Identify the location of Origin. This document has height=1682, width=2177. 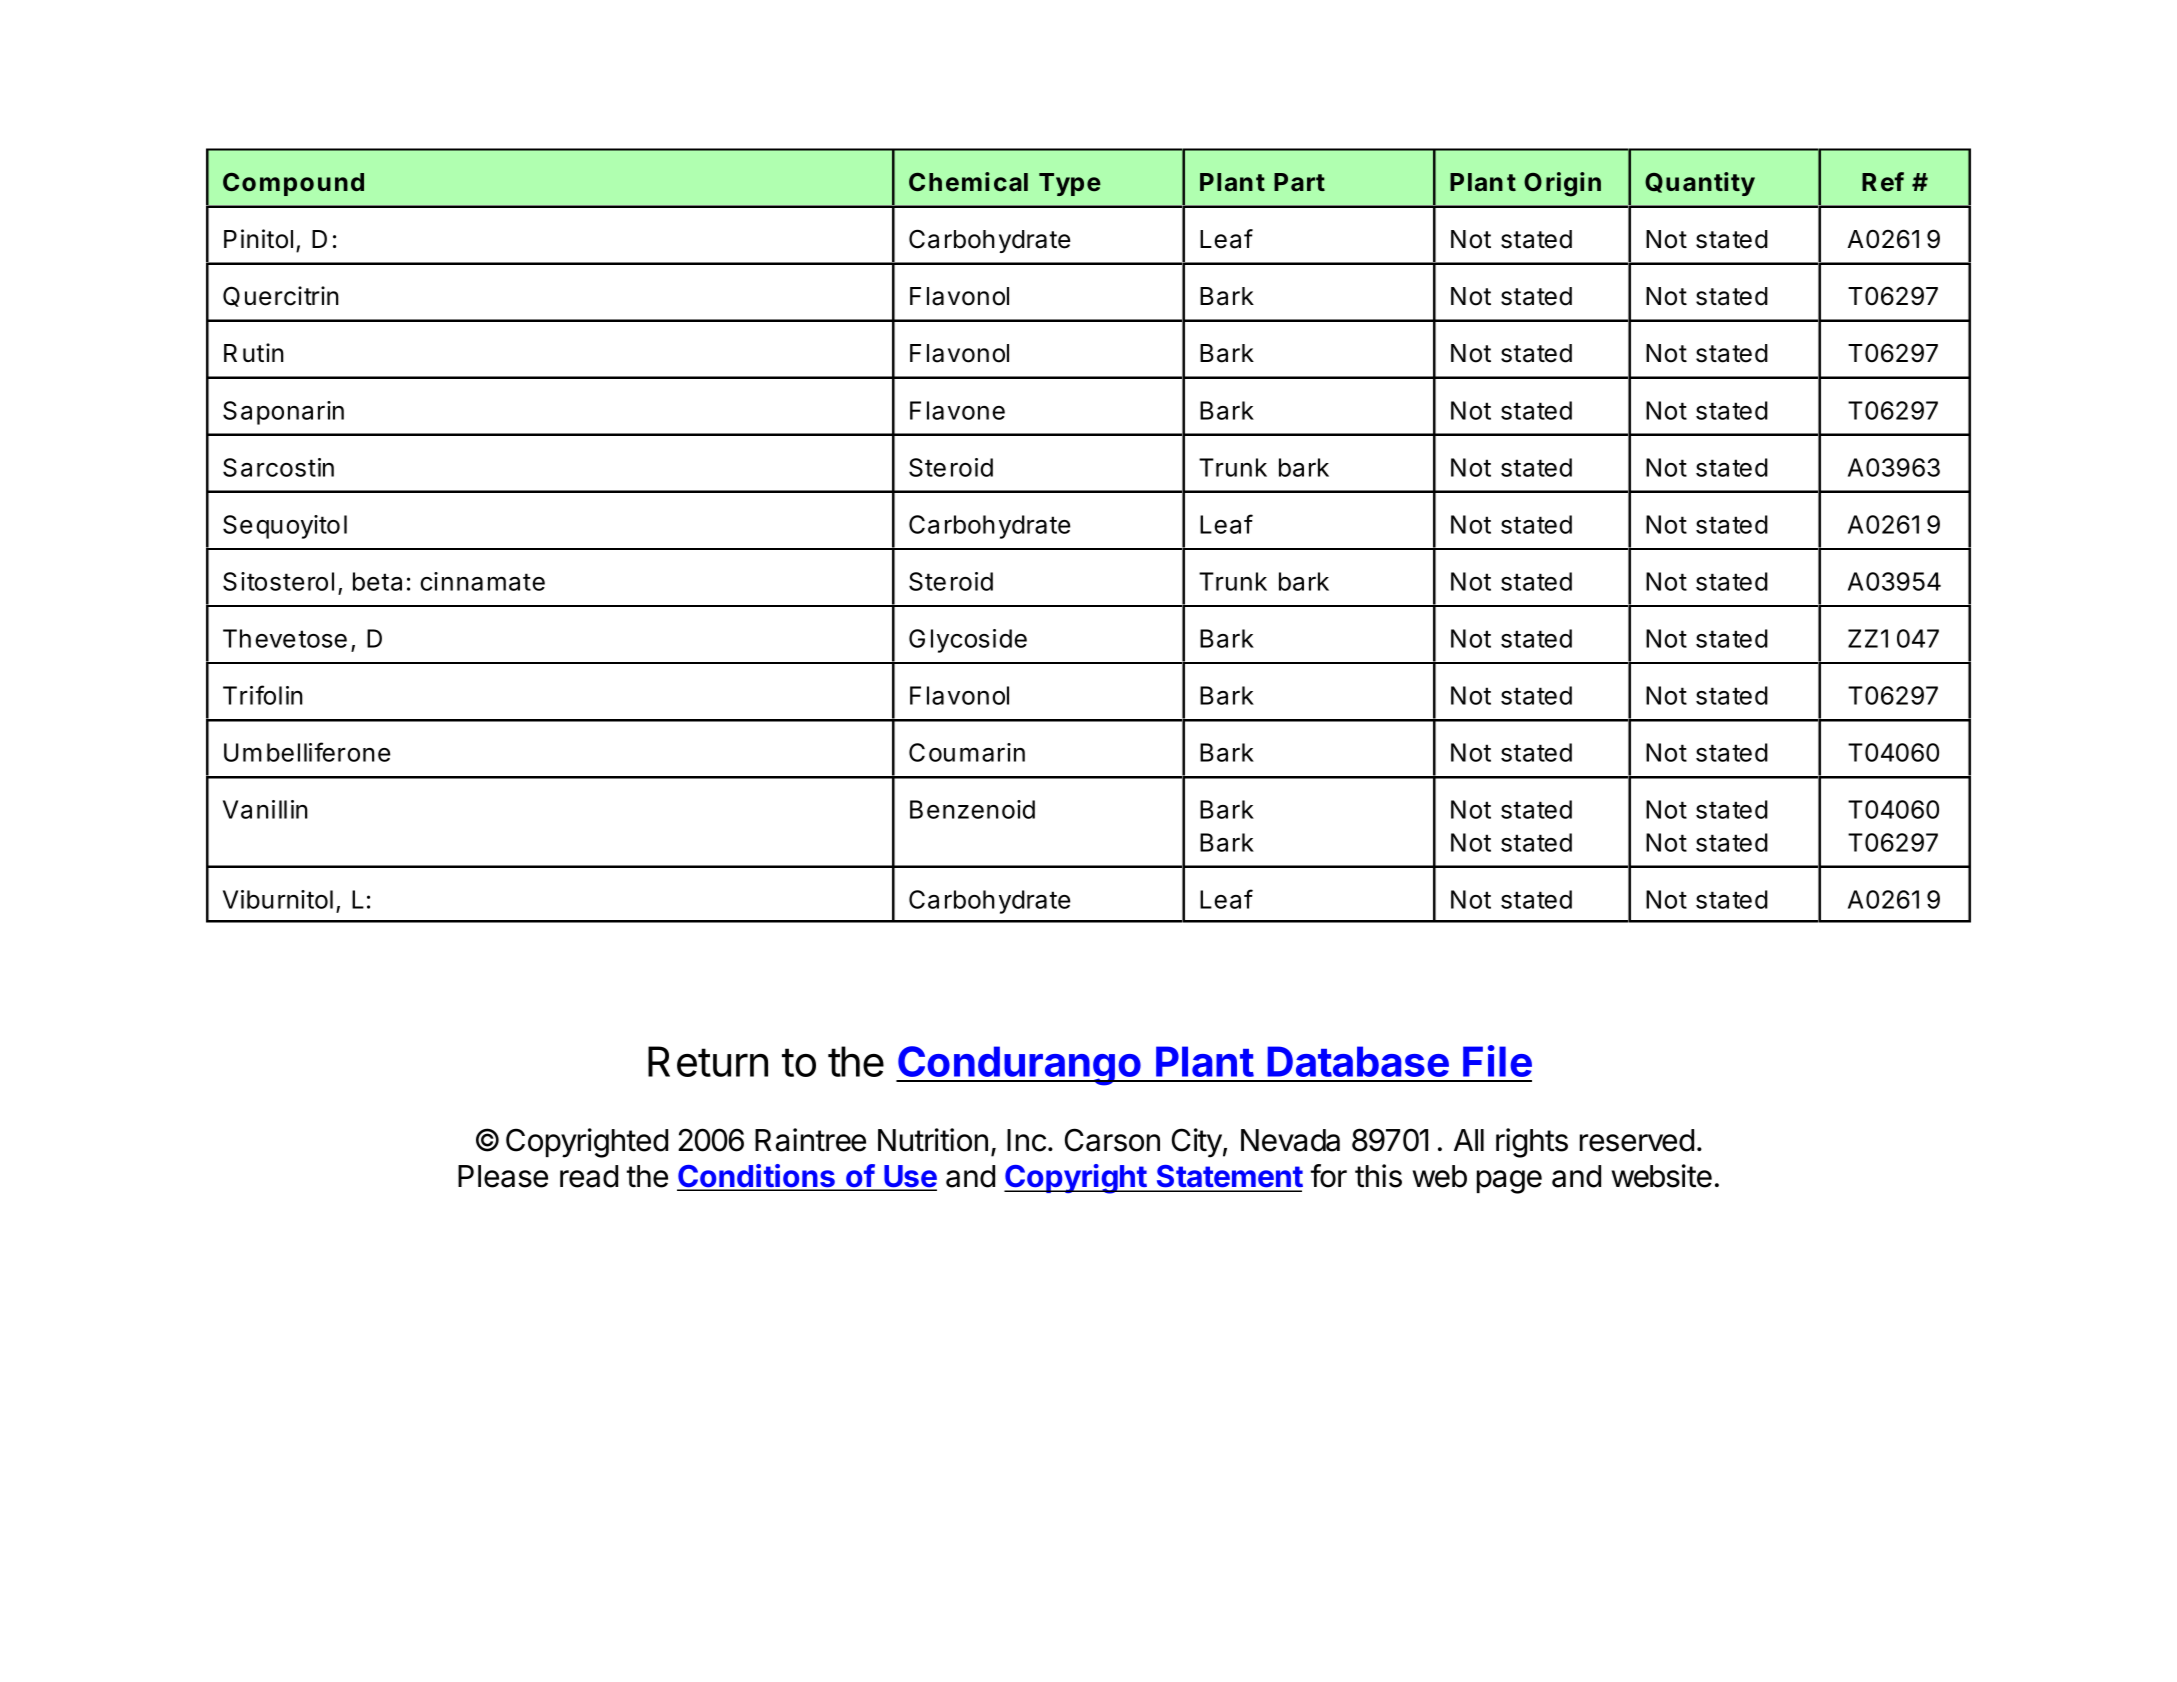
(1562, 184).
